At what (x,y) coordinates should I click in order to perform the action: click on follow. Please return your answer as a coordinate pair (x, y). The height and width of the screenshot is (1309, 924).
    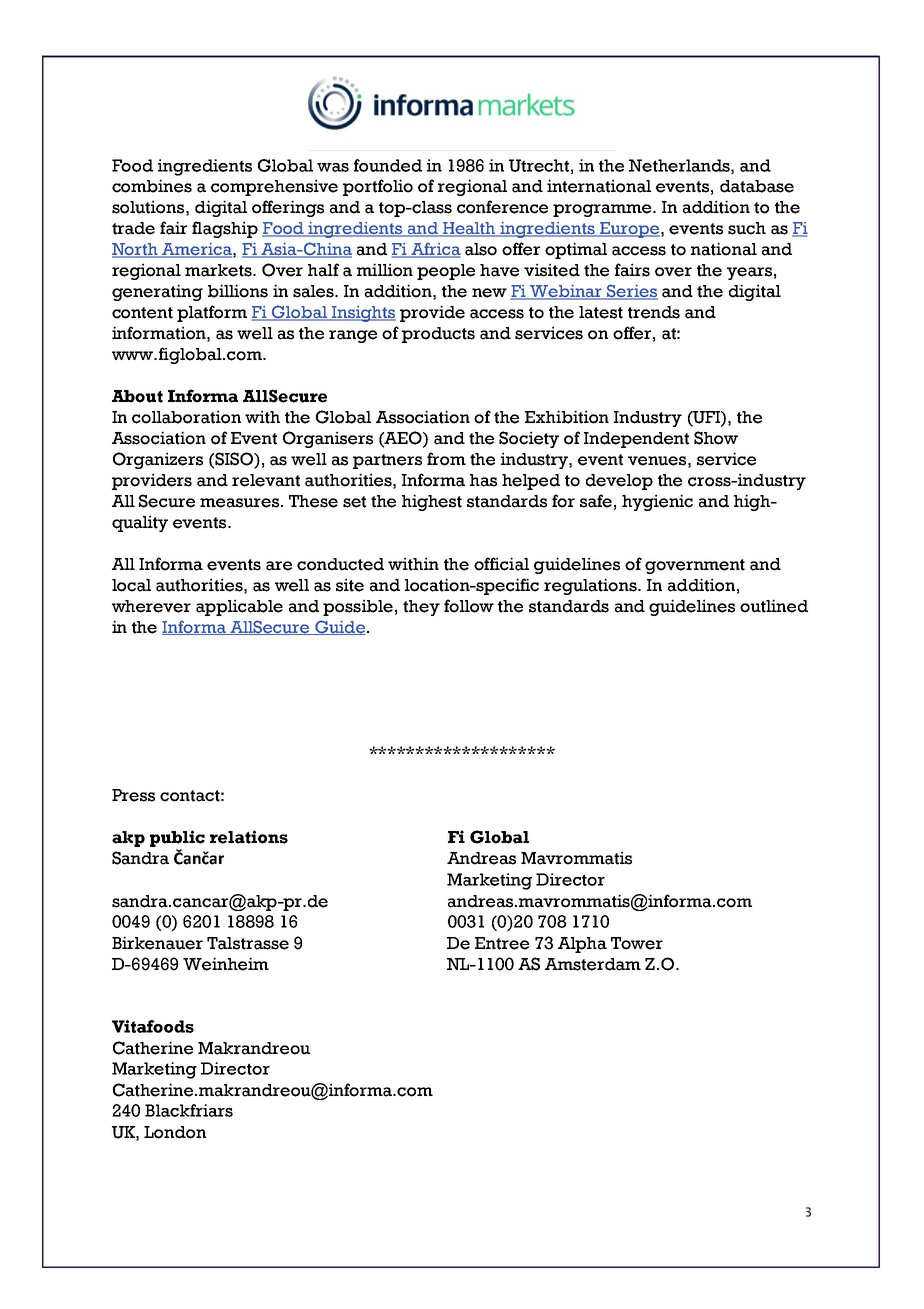
    Looking at the image, I should click on (469, 606).
